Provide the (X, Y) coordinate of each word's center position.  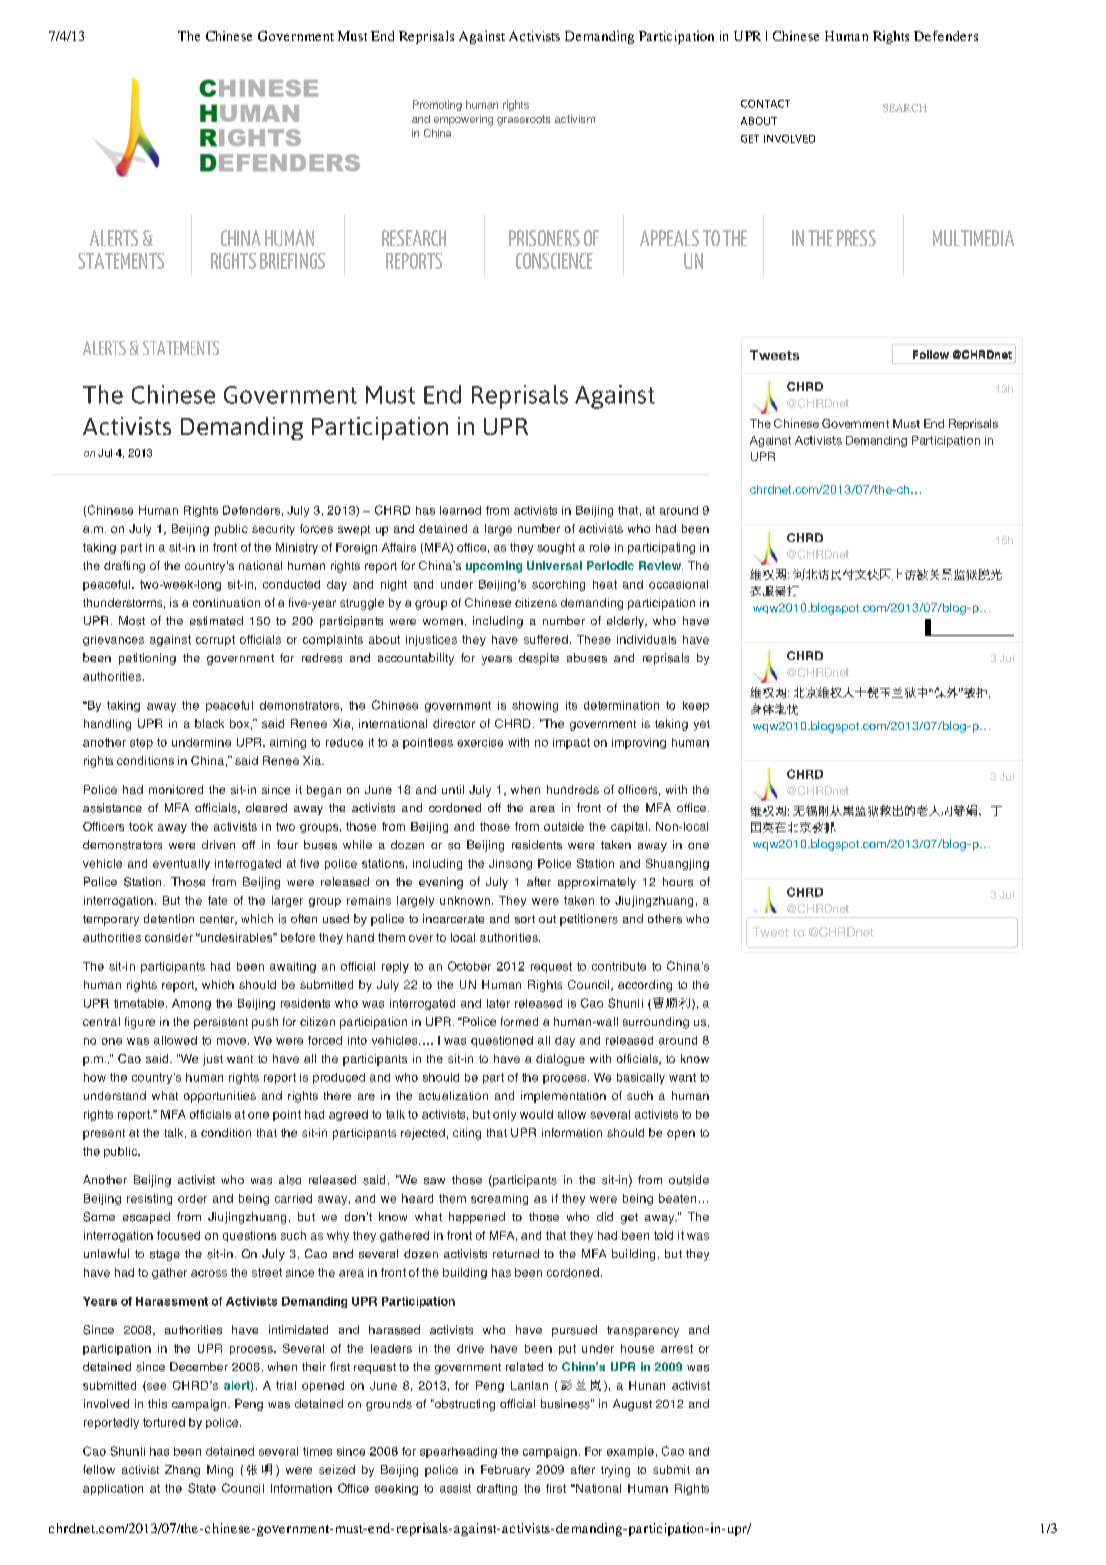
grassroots (523, 120)
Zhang (182, 1471)
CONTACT (765, 104)
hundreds (573, 789)
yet (702, 725)
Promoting (437, 105)
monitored (176, 789)
